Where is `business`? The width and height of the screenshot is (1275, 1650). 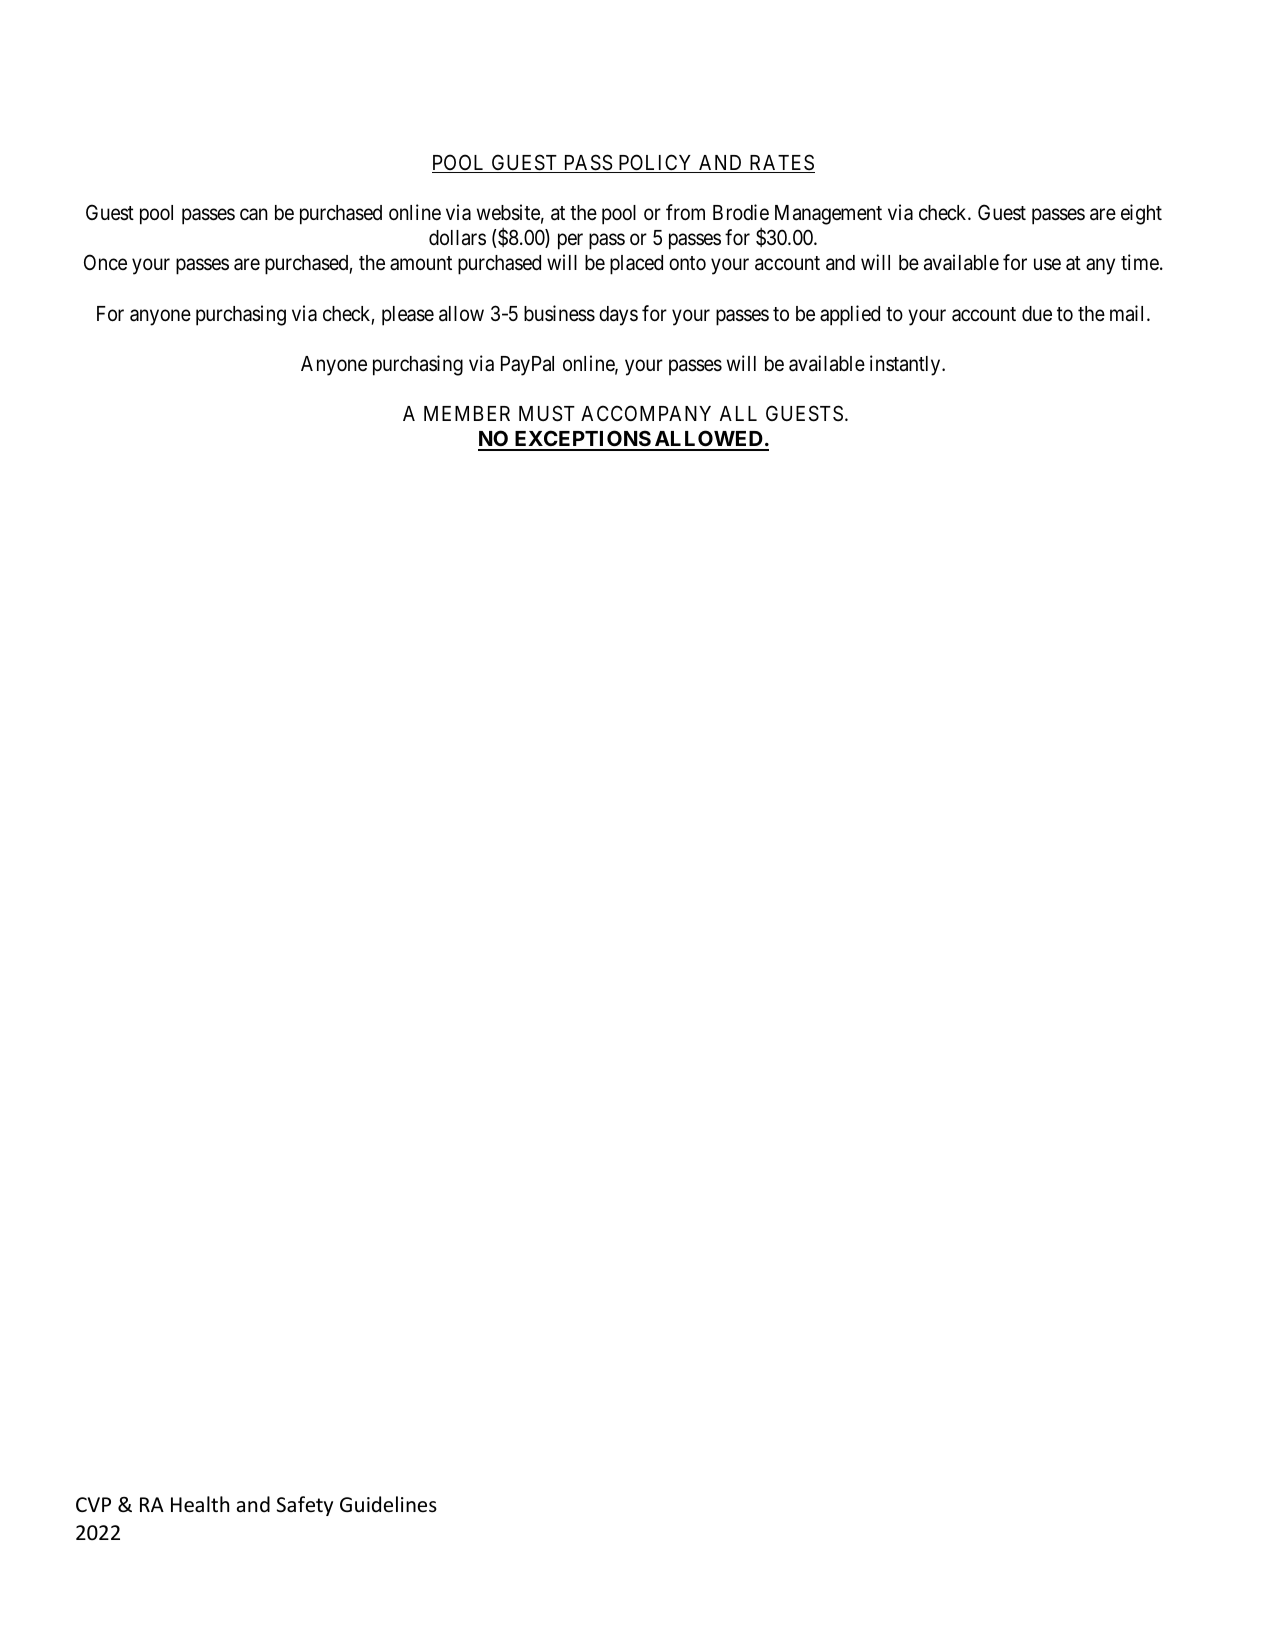 business is located at coordinates (559, 313).
